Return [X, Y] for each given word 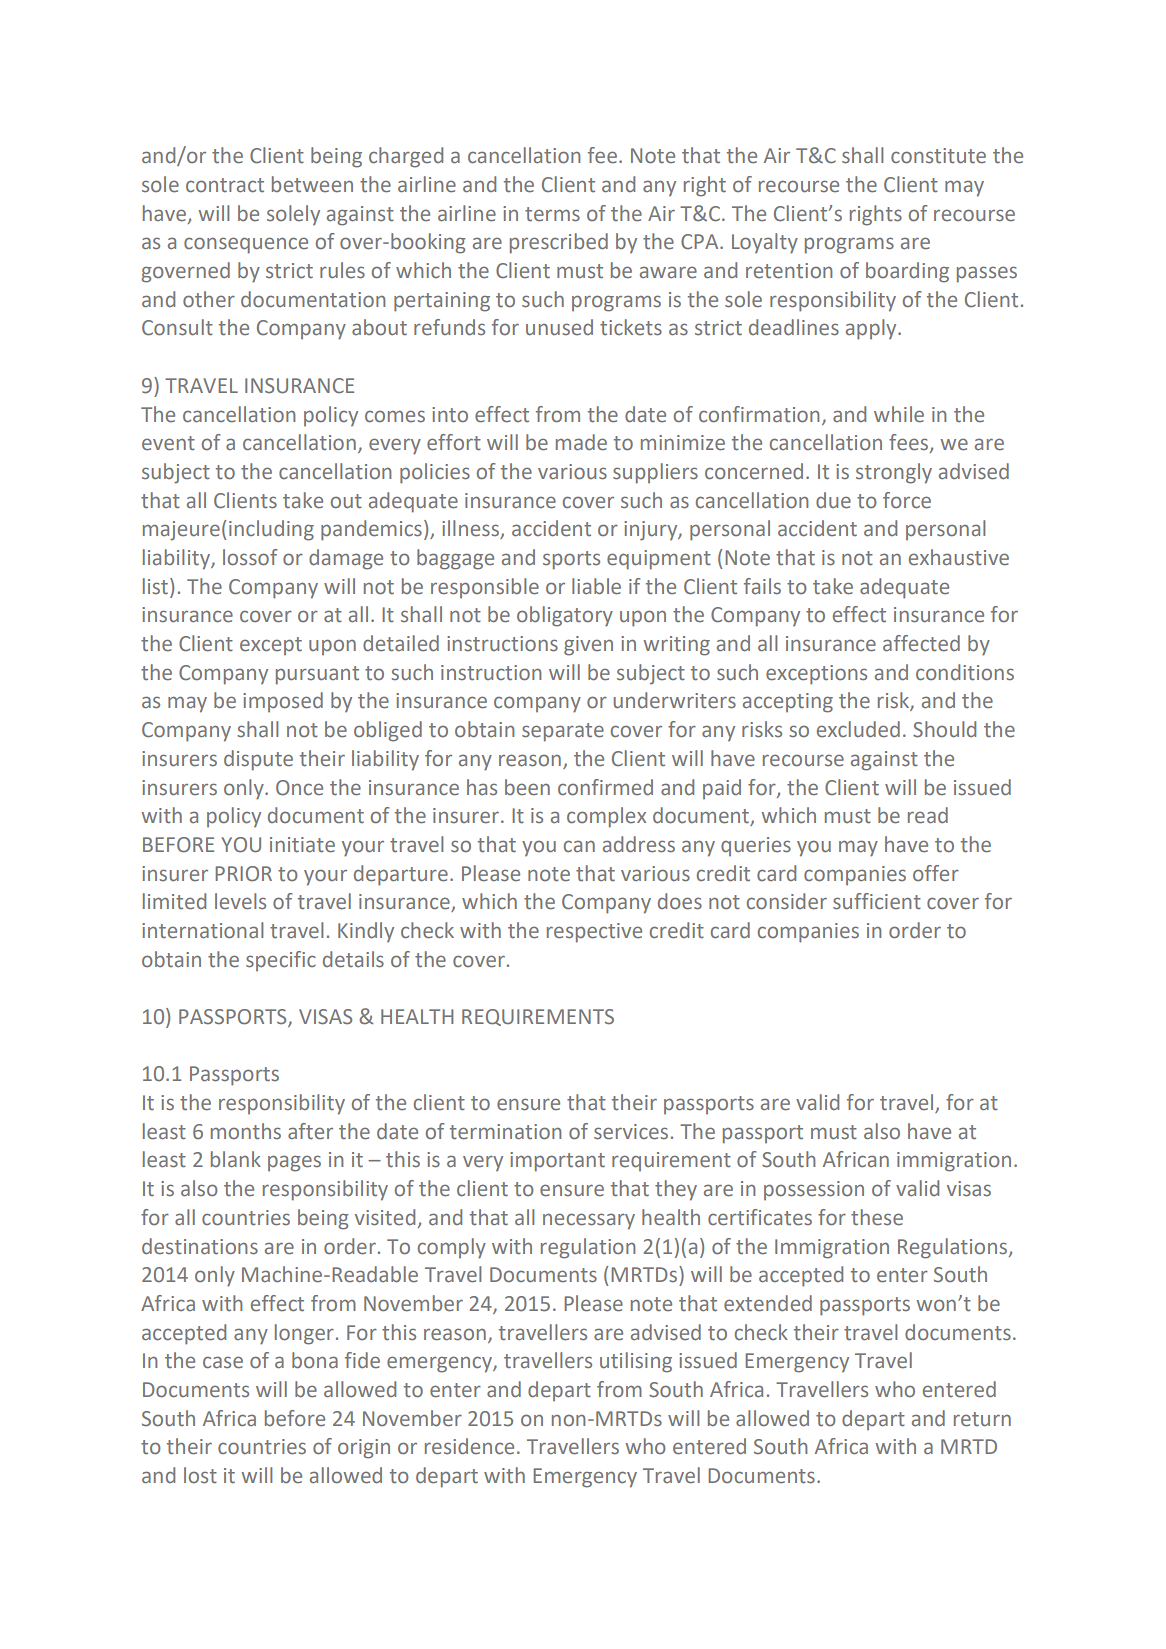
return [982, 1419]
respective [594, 933]
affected [921, 643]
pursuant [317, 675]
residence [469, 1446]
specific [281, 961]
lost [200, 1475]
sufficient [877, 901]
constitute [938, 156]
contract [225, 185]
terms [552, 214]
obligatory [565, 616]
